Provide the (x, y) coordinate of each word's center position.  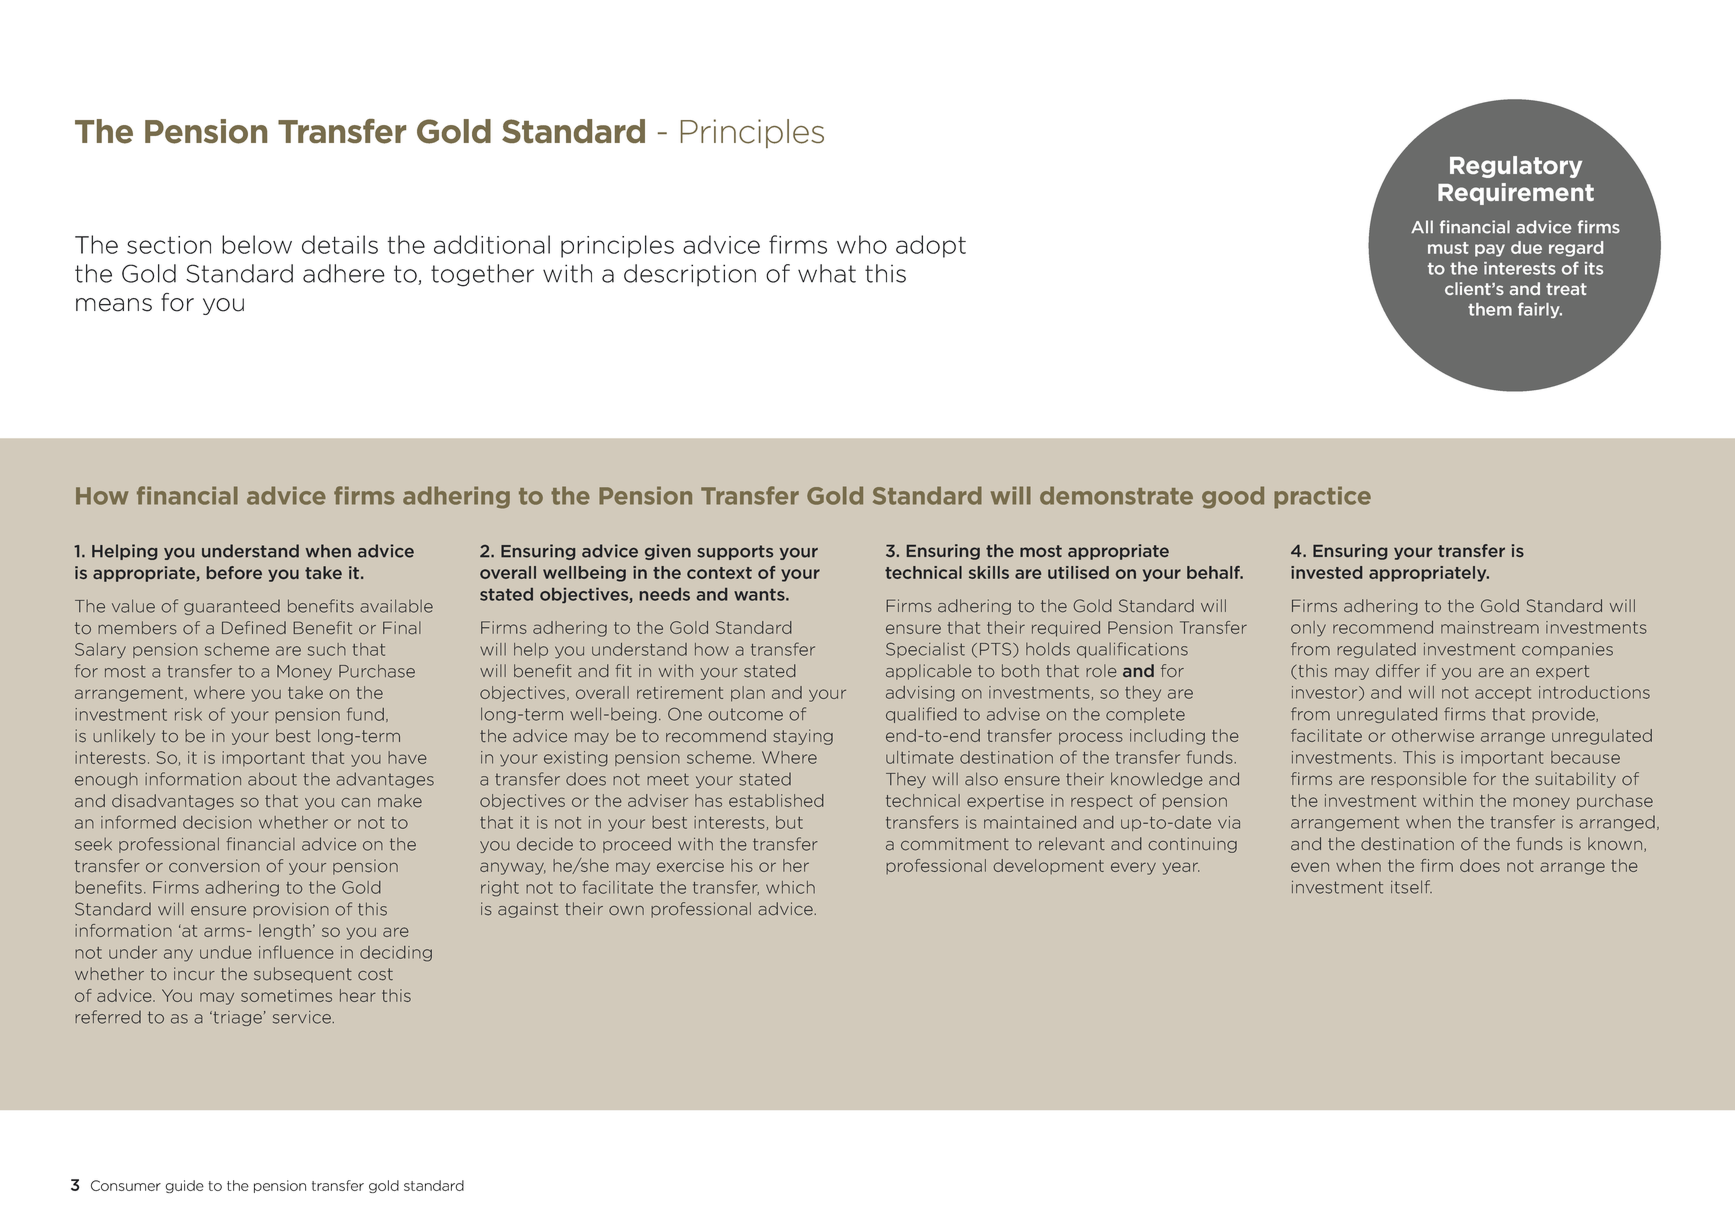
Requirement (1516, 194)
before (234, 572)
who (862, 244)
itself (1411, 887)
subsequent (303, 975)
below (257, 244)
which (790, 887)
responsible (1419, 780)
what (827, 273)
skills (989, 572)
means (114, 305)
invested (1326, 572)
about (272, 779)
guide (184, 1186)
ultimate (920, 757)
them (1490, 309)
